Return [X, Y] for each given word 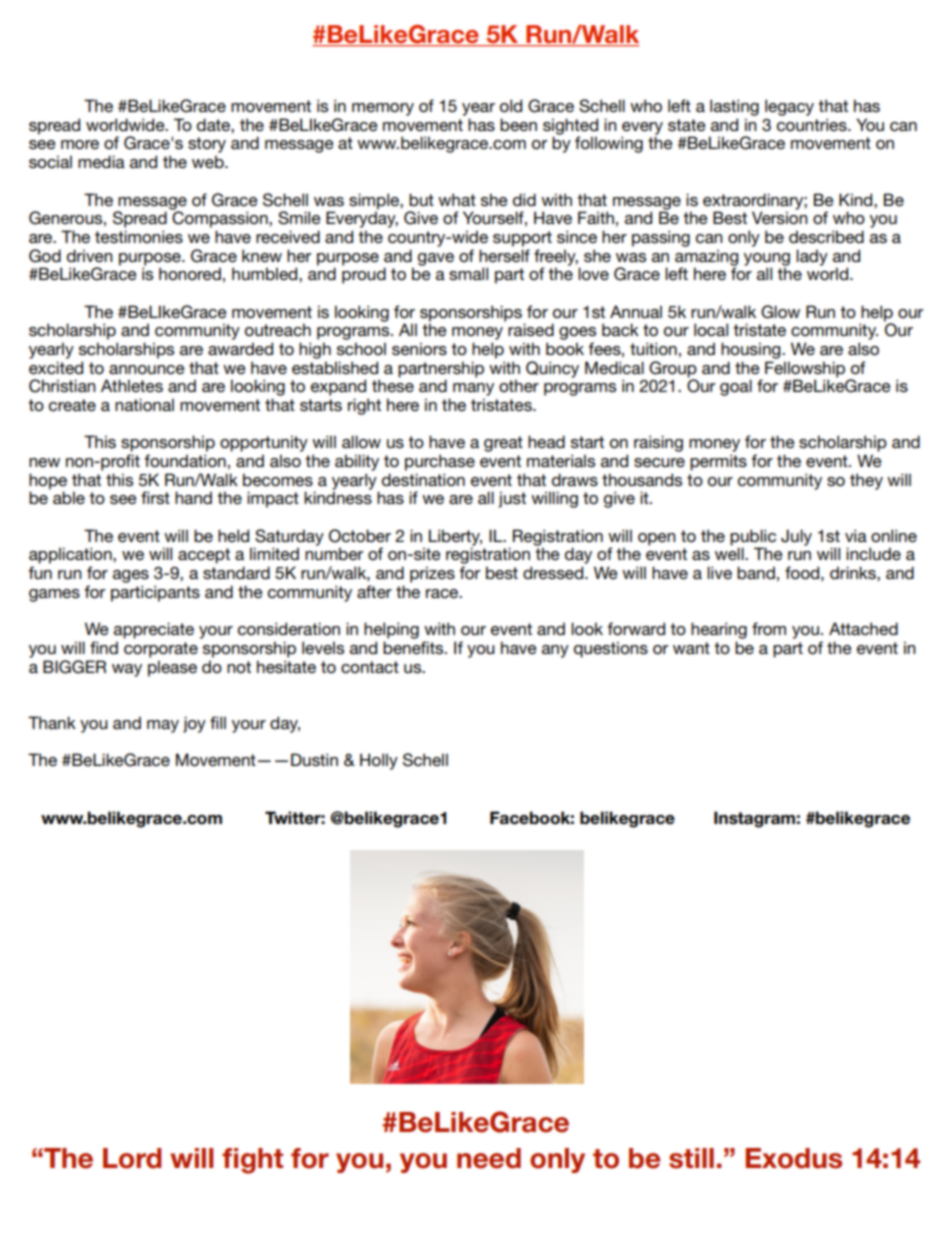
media [101, 161]
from [769, 628]
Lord [132, 1158]
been [518, 124]
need [489, 1158]
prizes [432, 574]
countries [813, 124]
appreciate [154, 630]
